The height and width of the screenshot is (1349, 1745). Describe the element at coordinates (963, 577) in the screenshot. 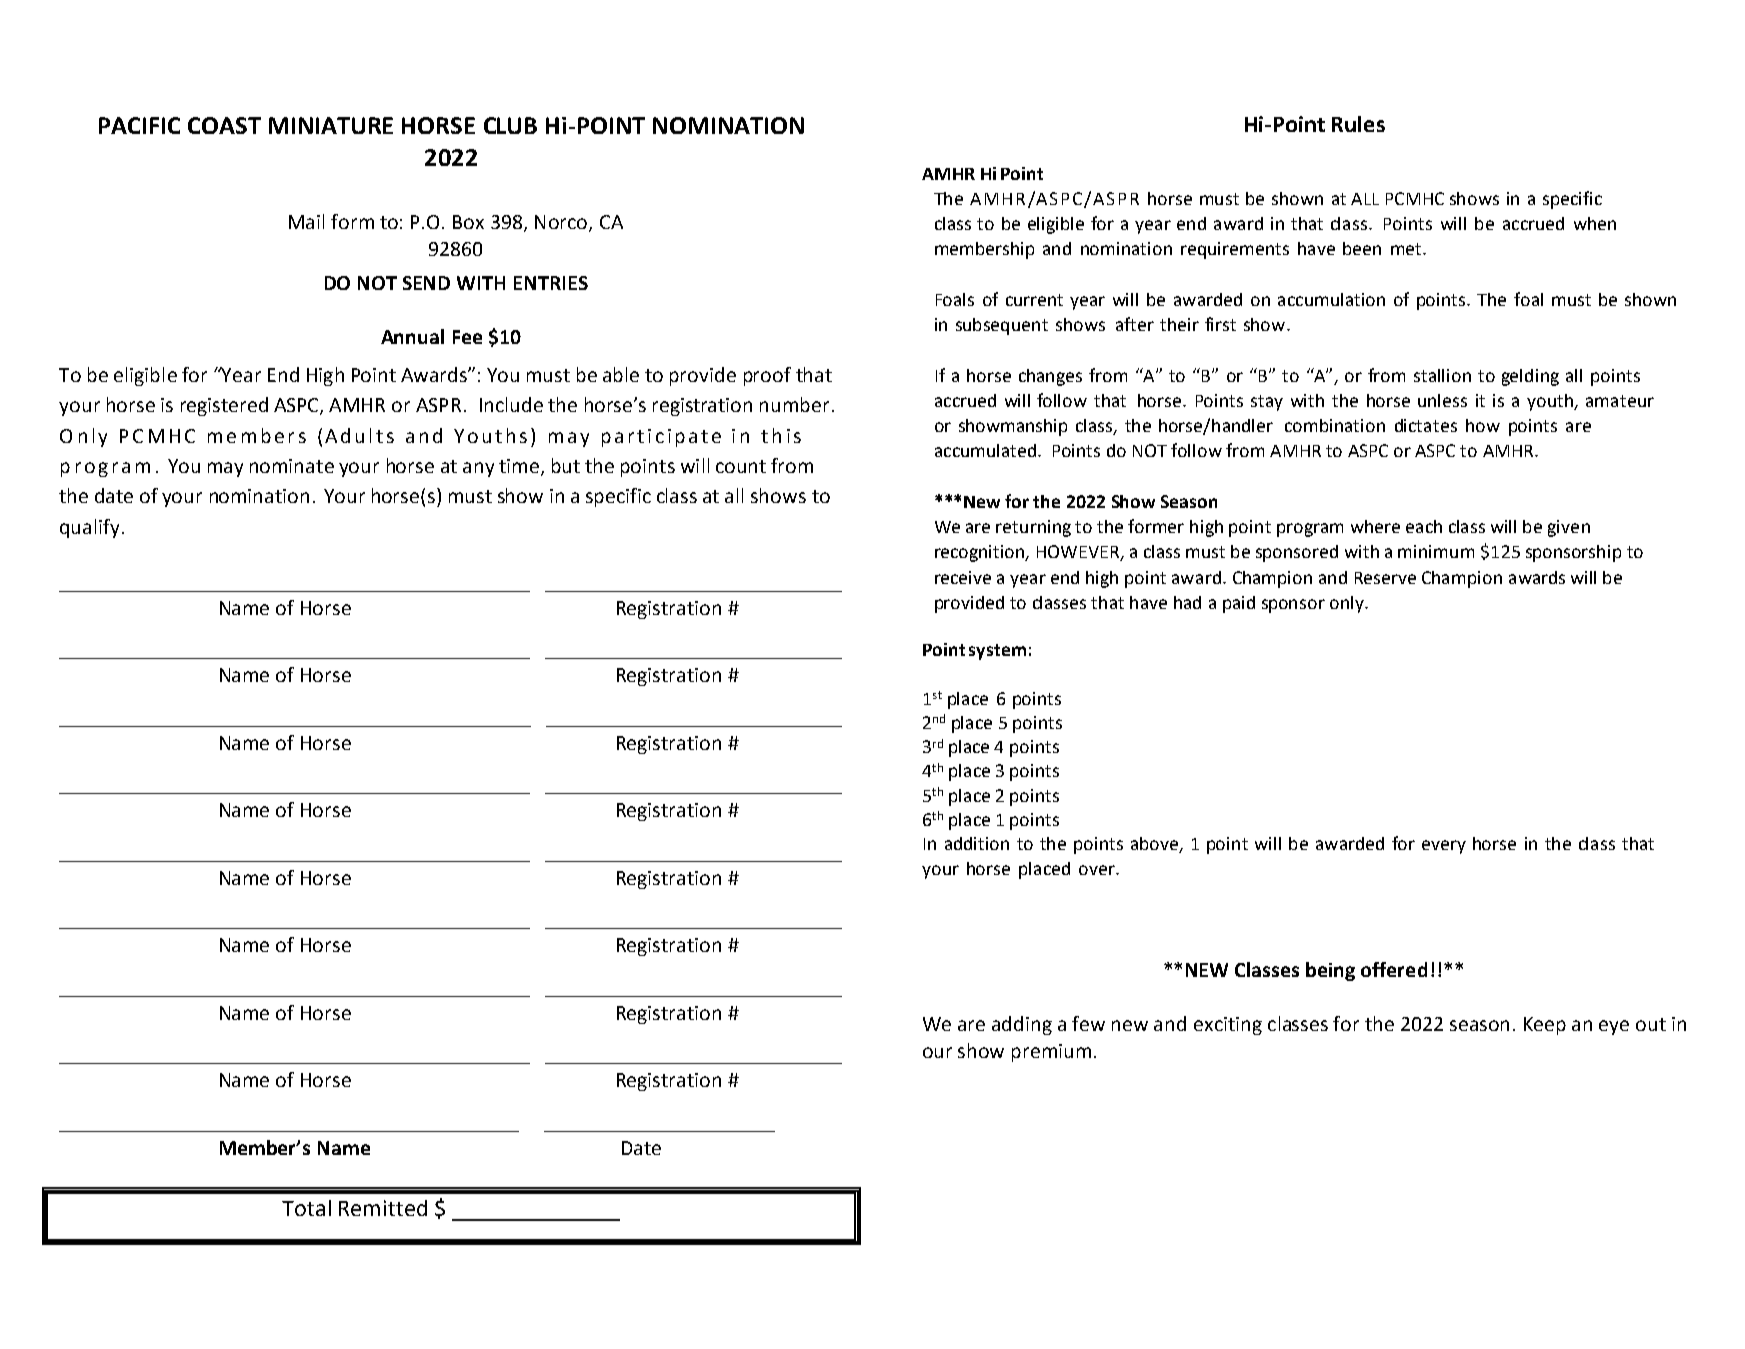

I see `receive` at that location.
